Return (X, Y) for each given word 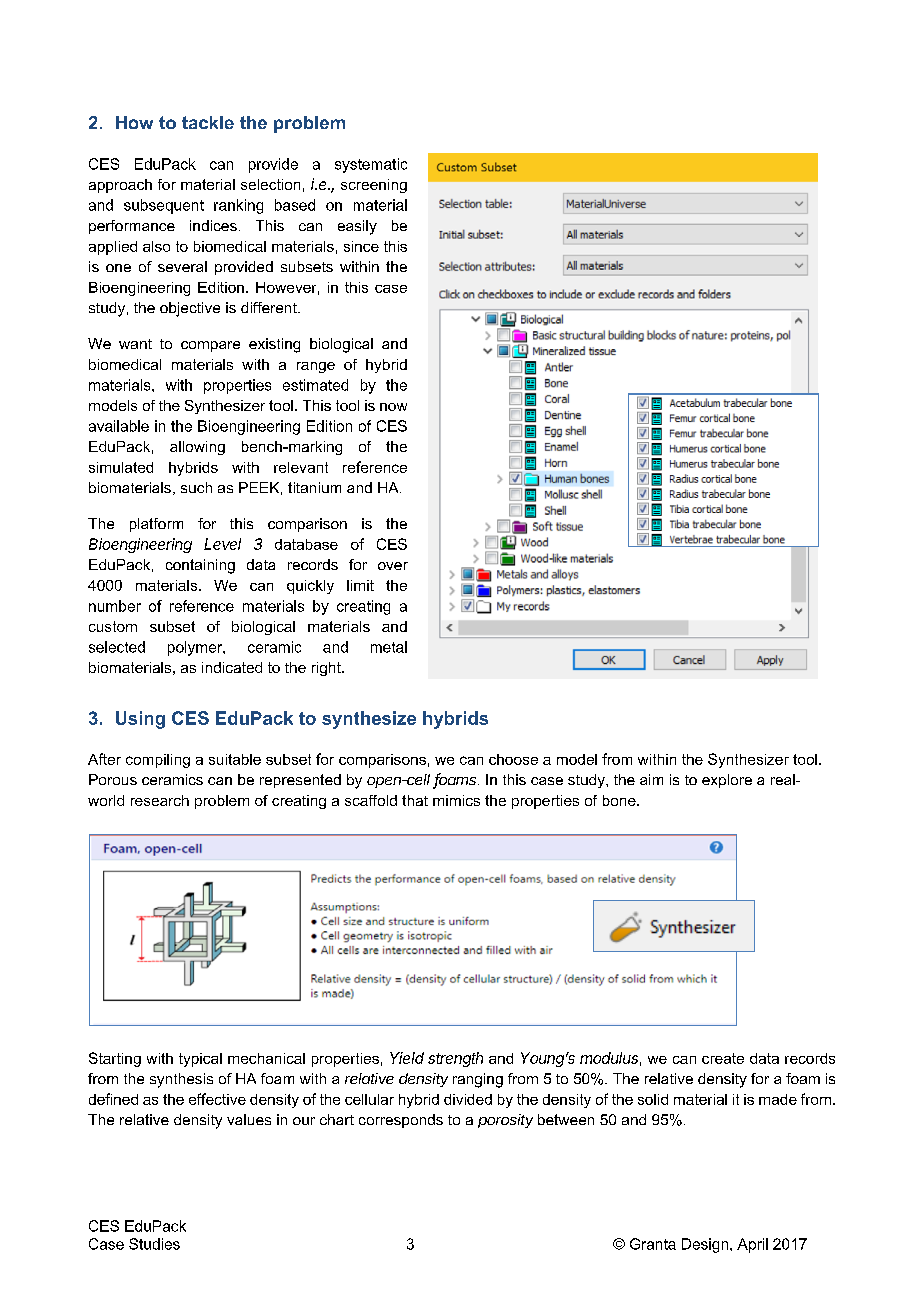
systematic (371, 165)
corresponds (401, 1121)
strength (455, 1059)
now (393, 407)
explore (727, 781)
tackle (208, 122)
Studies (154, 1244)
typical (200, 1060)
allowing (197, 448)
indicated (232, 667)
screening (374, 186)
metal (389, 647)
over (393, 566)
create (723, 1058)
